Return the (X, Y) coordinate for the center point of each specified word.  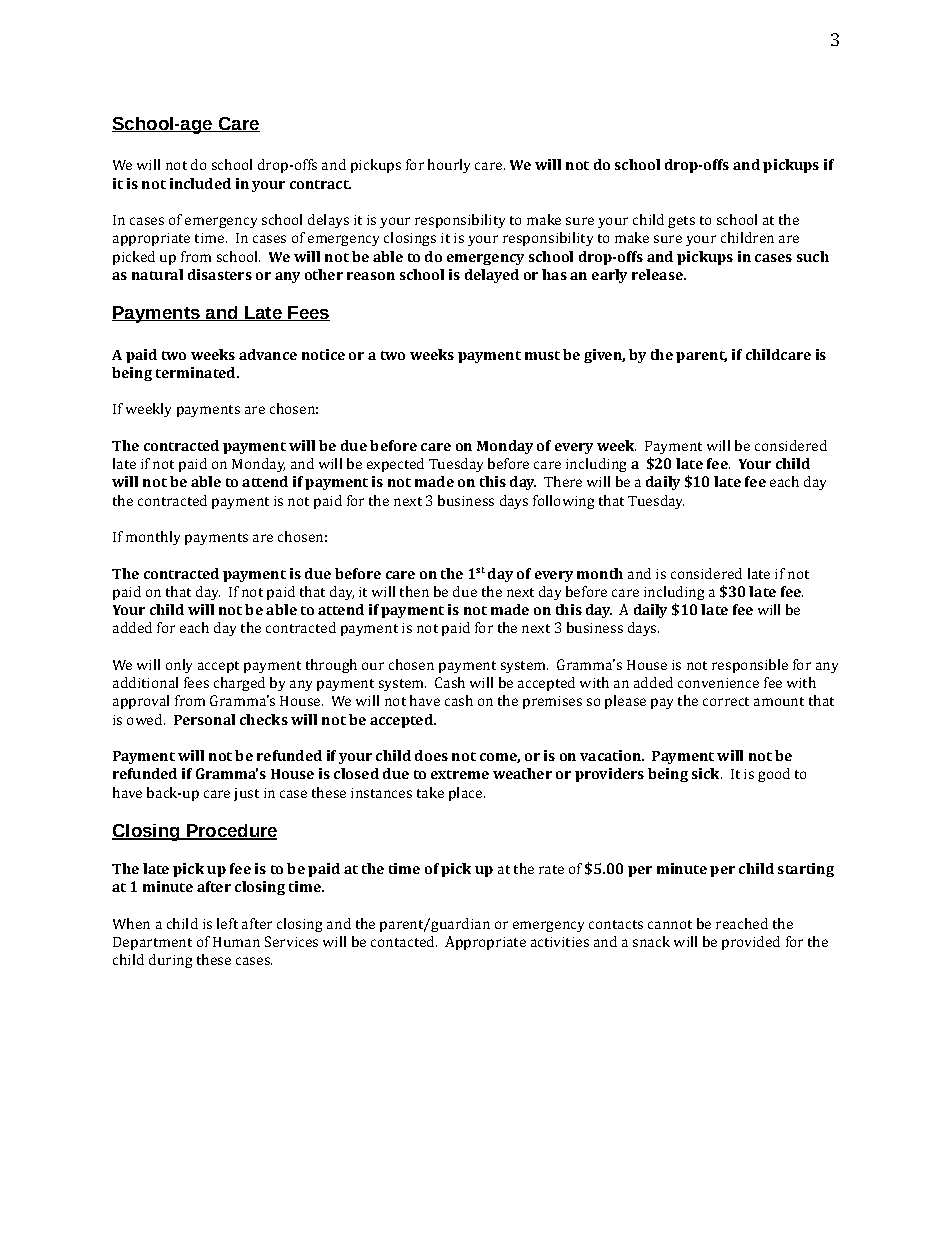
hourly (449, 166)
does (431, 755)
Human (236, 942)
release (658, 274)
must (542, 355)
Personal (204, 719)
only (179, 666)
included (200, 183)
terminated (197, 372)
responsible (750, 666)
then (414, 591)
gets (681, 222)
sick (707, 773)
